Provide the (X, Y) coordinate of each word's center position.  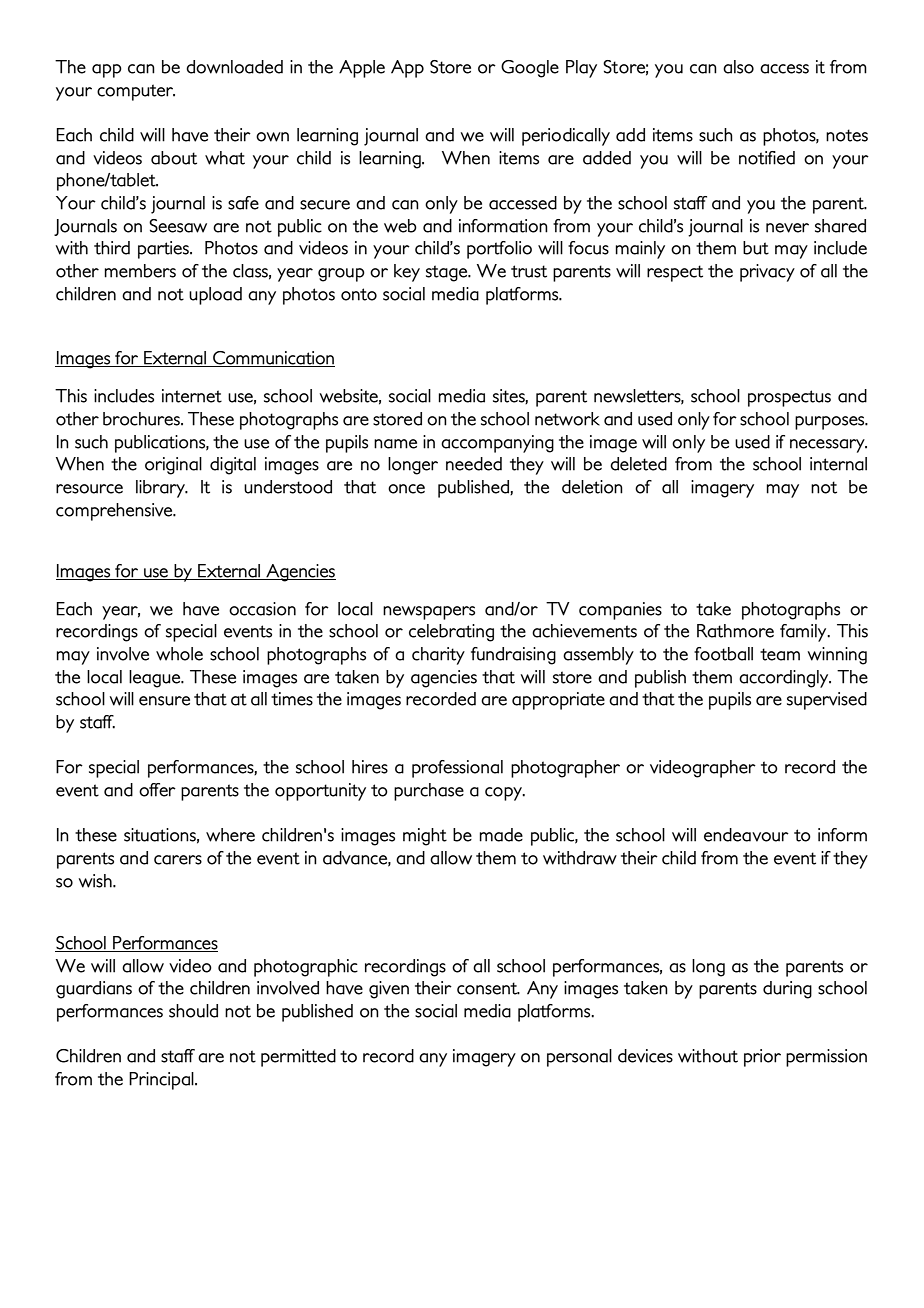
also (738, 67)
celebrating (451, 633)
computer (136, 92)
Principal (162, 1081)
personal (579, 1058)
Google (530, 69)
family (804, 633)
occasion (262, 609)
